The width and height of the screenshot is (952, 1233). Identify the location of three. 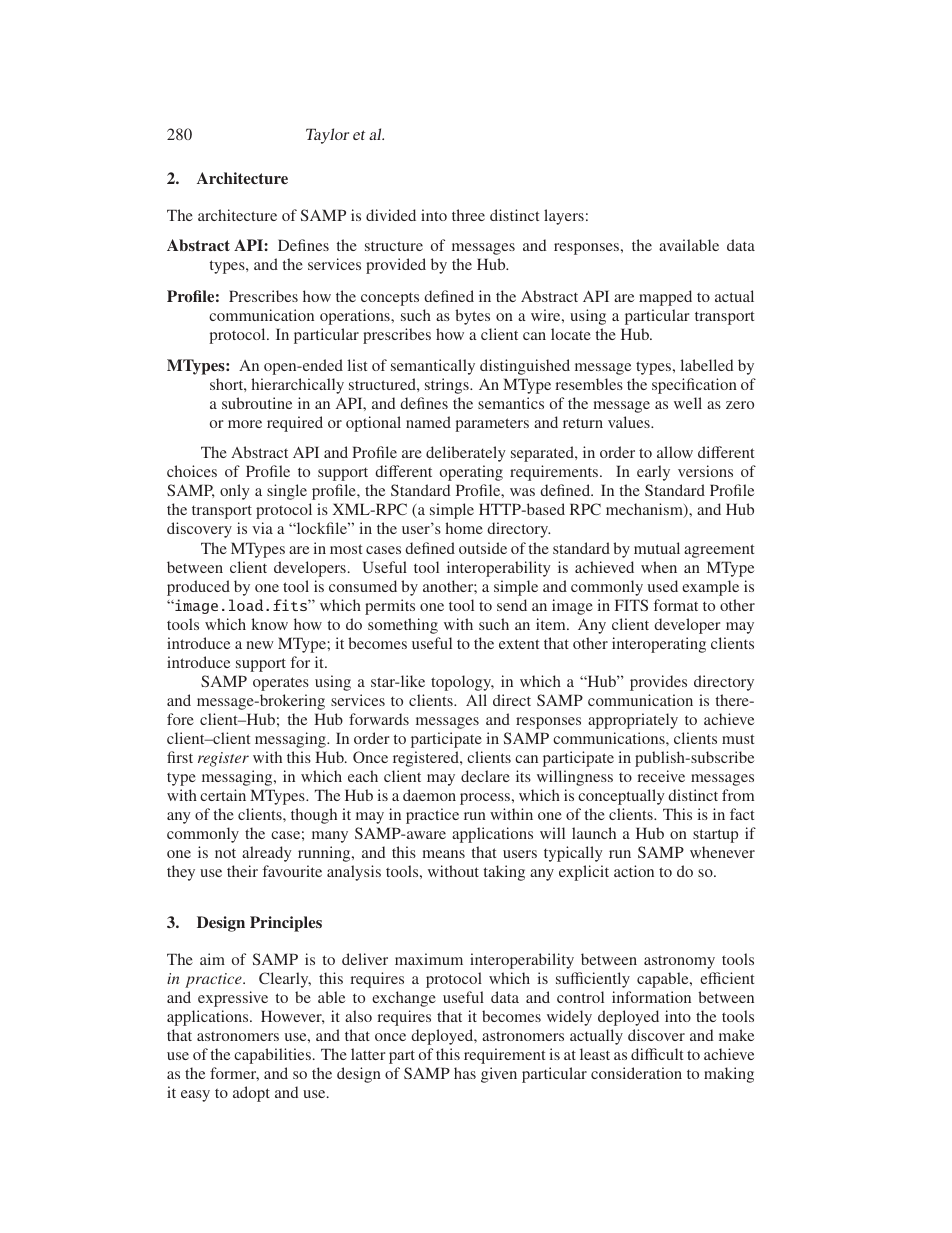
(468, 215).
